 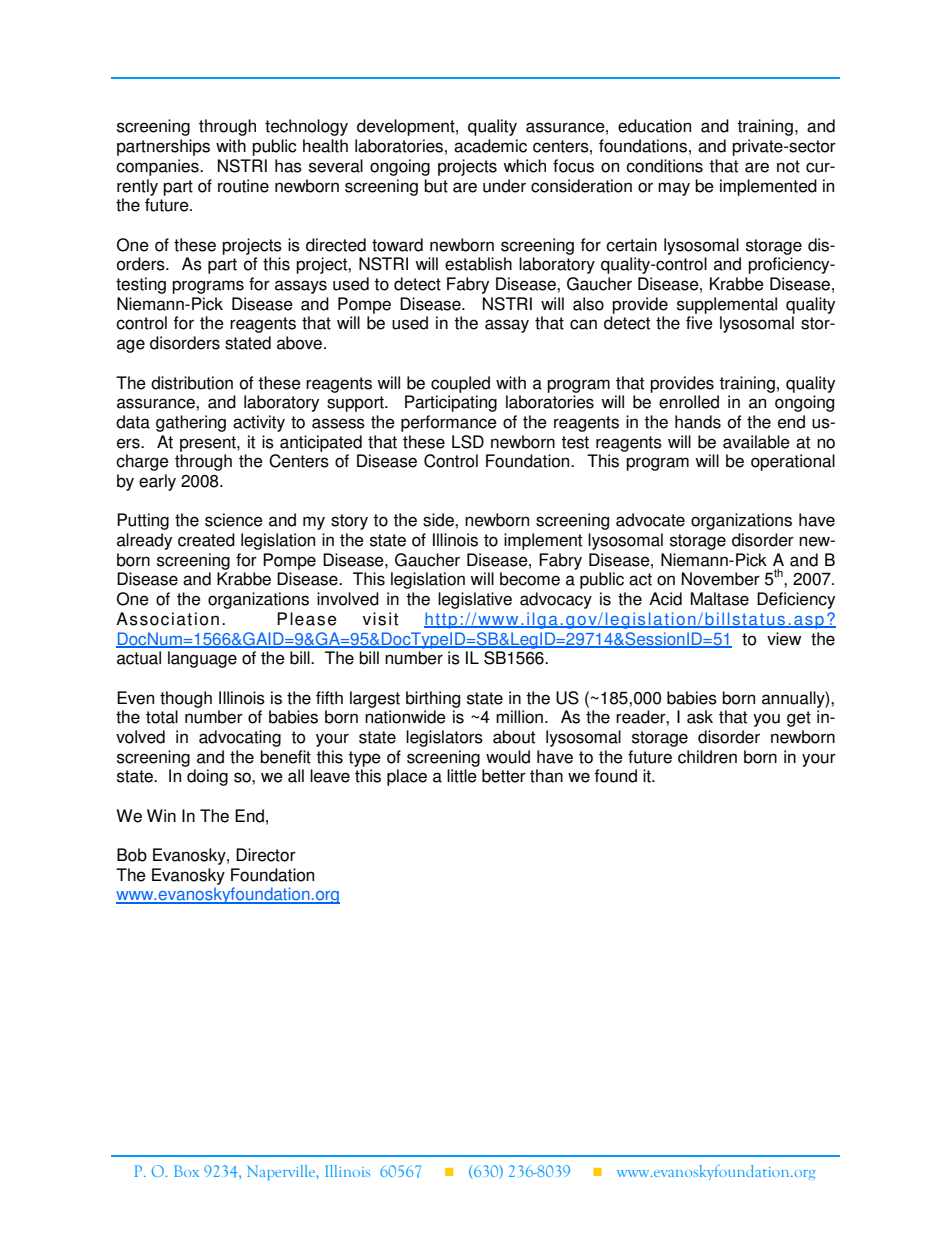 I want to click on enrolled, so click(x=689, y=402).
